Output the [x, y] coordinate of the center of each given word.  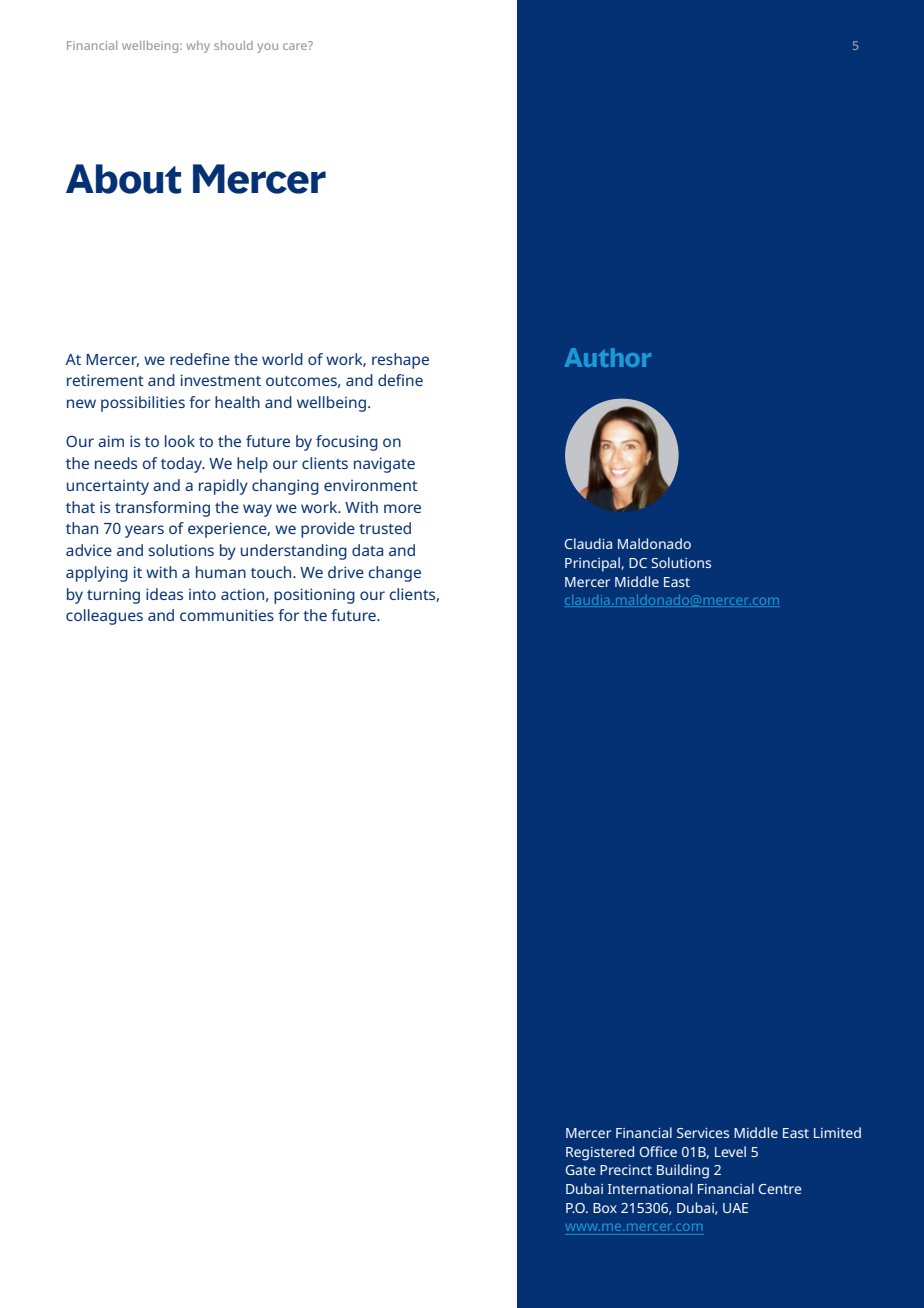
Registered [600, 1153]
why [198, 47]
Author [607, 357]
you [267, 48]
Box [605, 1208]
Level [730, 1151]
